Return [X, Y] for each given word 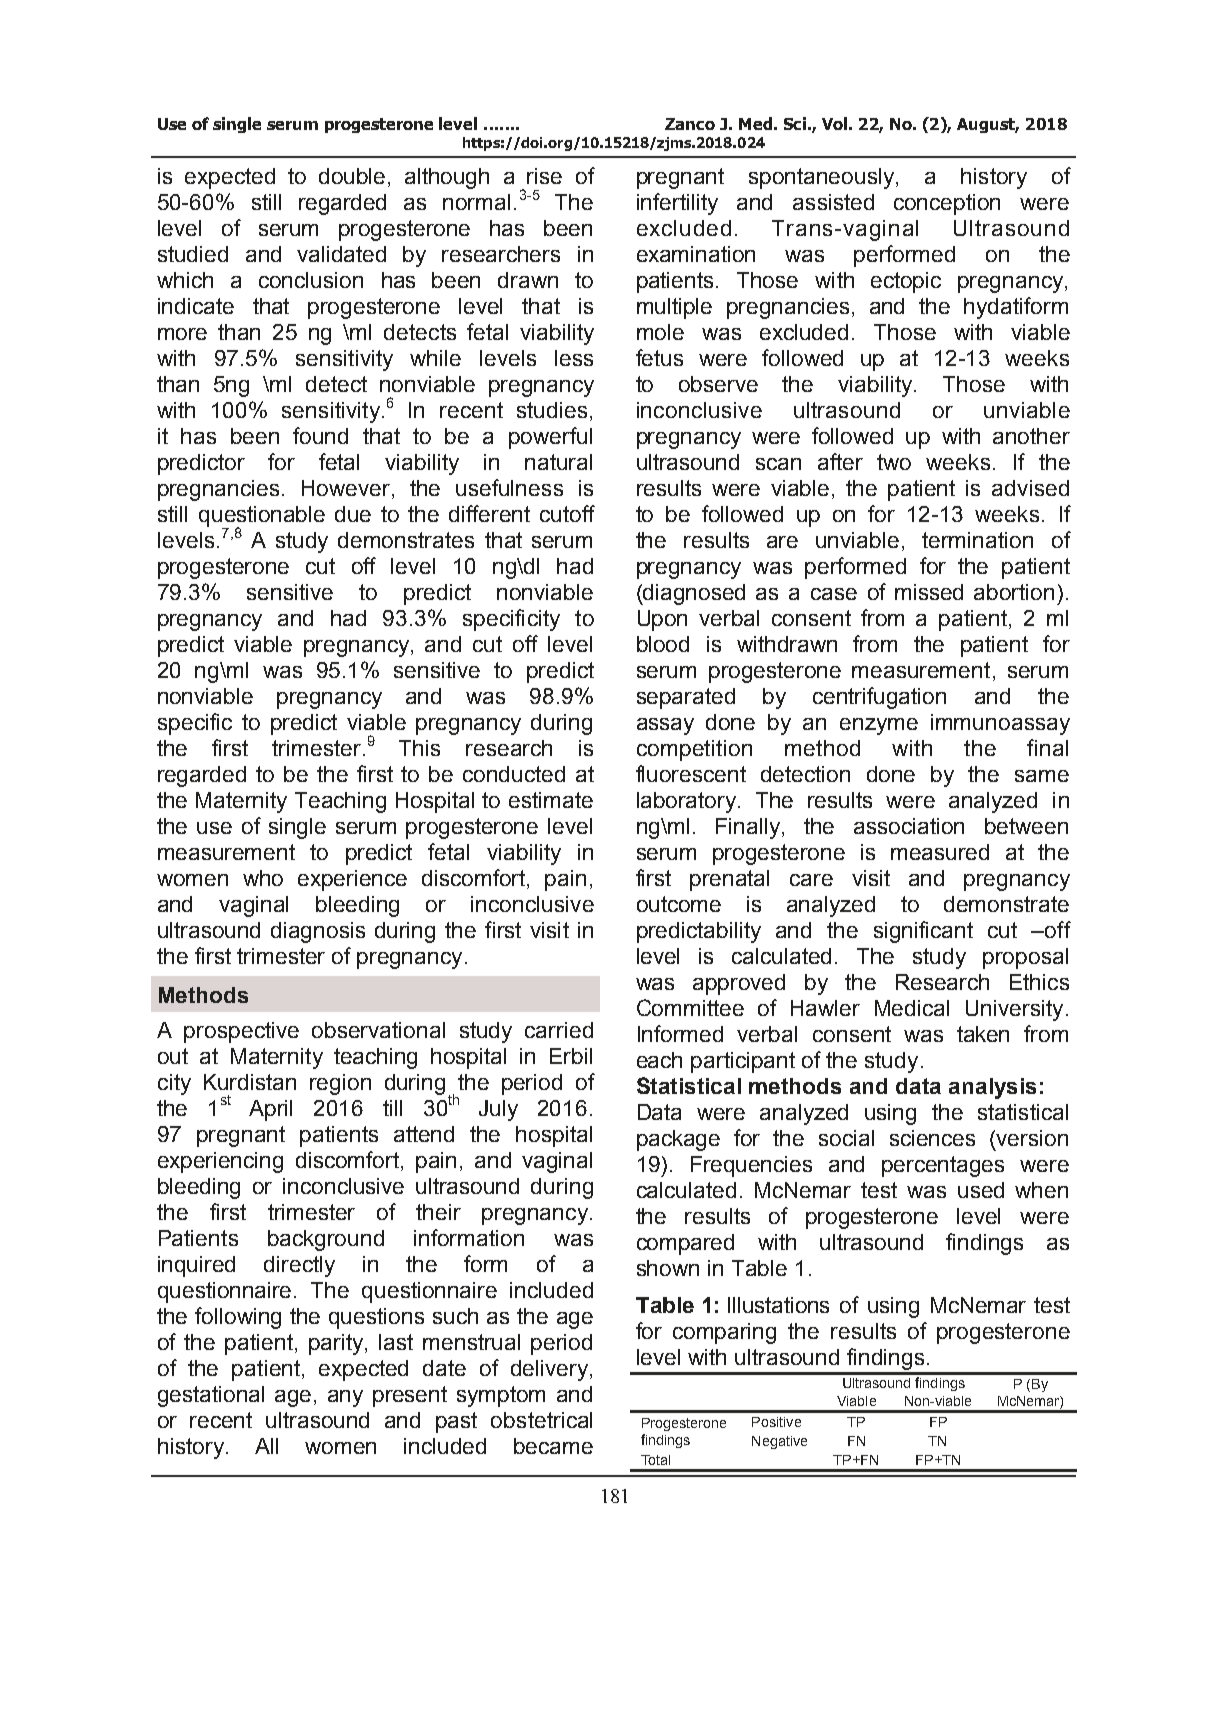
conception [947, 204]
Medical [912, 1008]
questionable [262, 517]
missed [929, 592]
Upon [662, 620]
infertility [677, 204]
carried [559, 1030]
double [354, 177]
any [345, 1398]
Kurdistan [250, 1082]
